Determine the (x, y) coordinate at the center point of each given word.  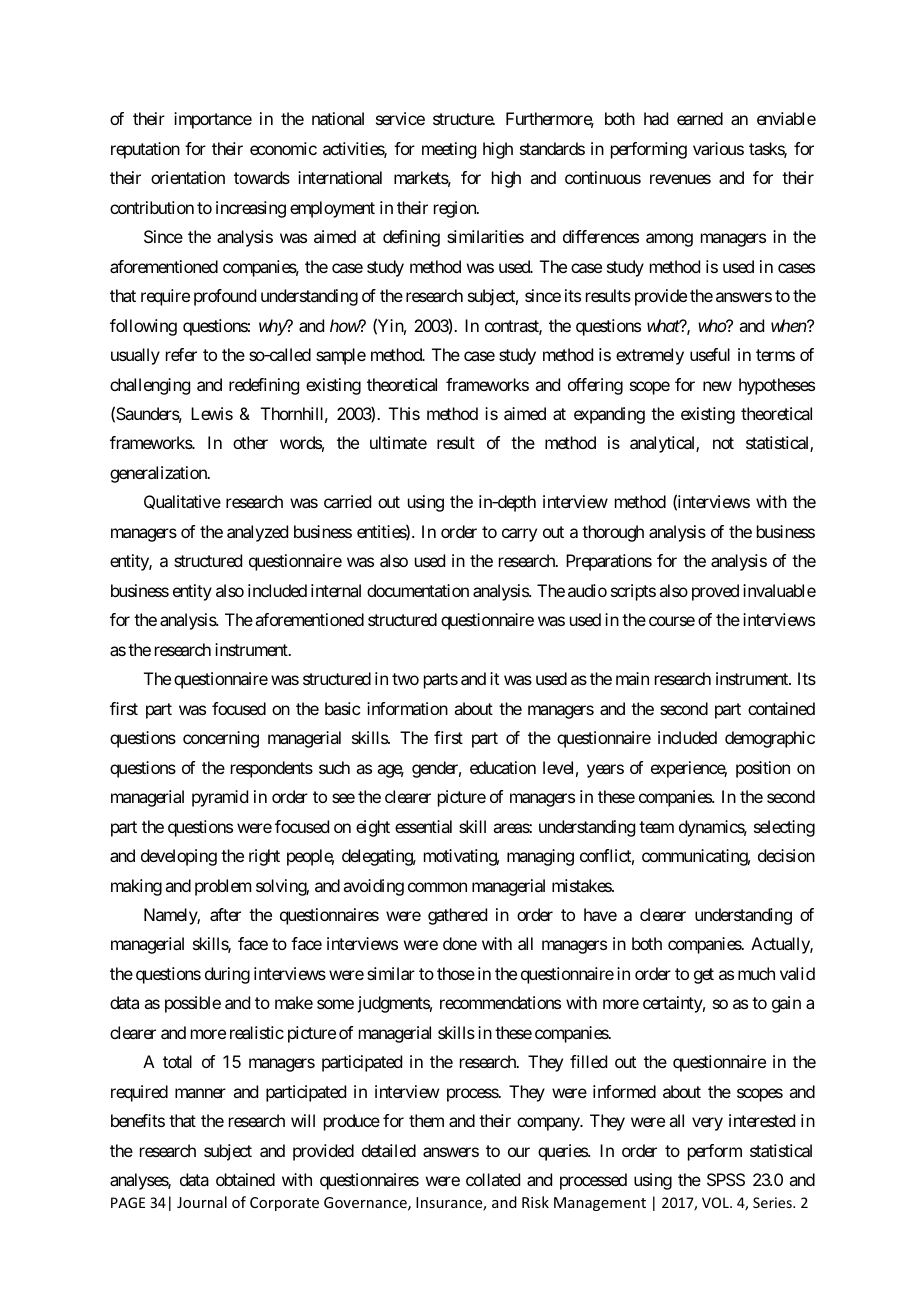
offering (595, 386)
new (717, 386)
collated (493, 1179)
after (225, 914)
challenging (150, 386)
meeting (449, 150)
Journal (202, 1202)
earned (700, 118)
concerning (221, 739)
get (704, 976)
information (407, 708)
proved (715, 592)
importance (213, 120)
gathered (457, 916)
